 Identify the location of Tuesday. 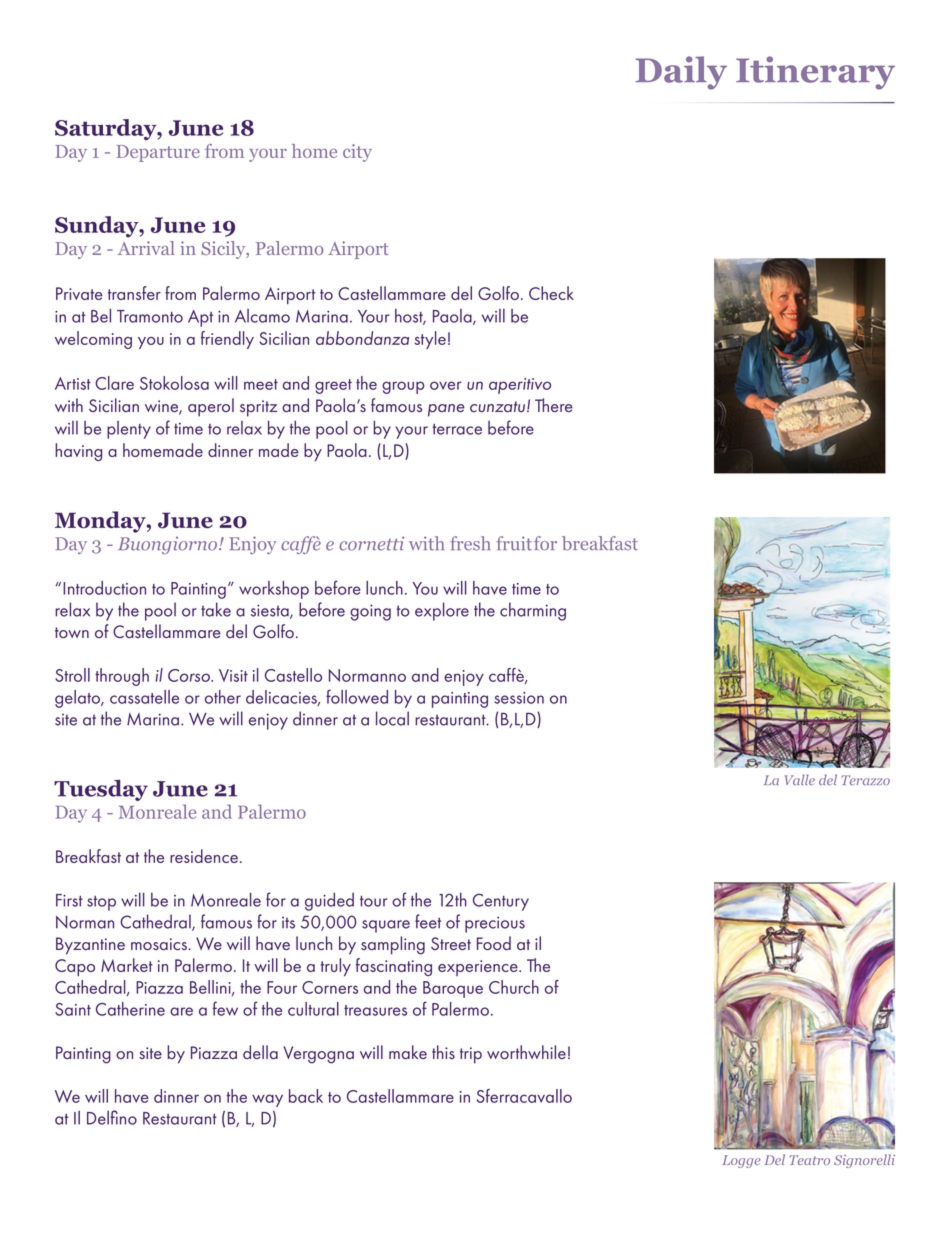
(101, 790).
